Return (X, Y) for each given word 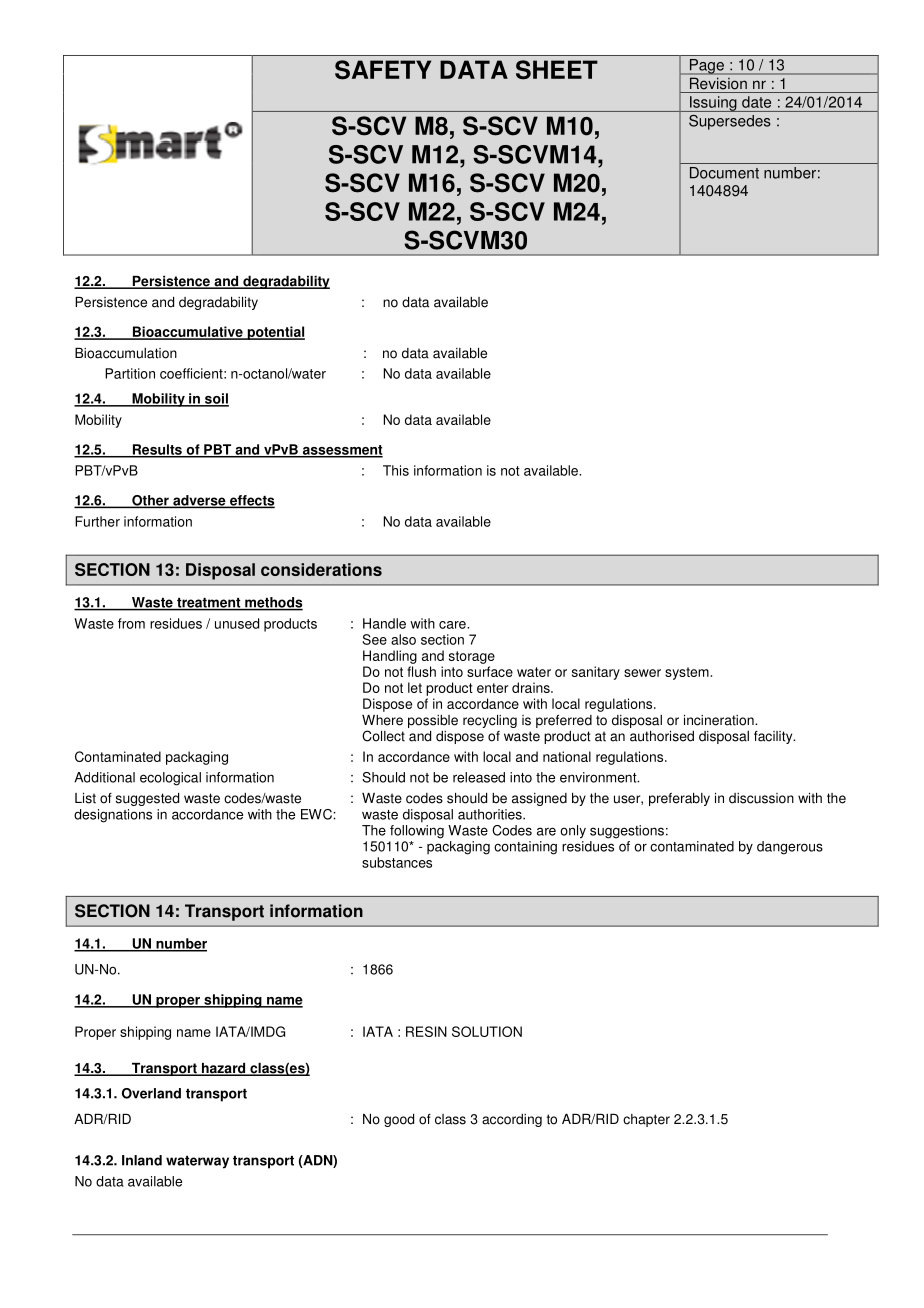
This (396, 470)
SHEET (557, 70)
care (453, 625)
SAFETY (383, 70)
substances (397, 862)
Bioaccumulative (187, 333)
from (131, 623)
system (688, 673)
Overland (151, 1093)
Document (724, 173)
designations (113, 816)
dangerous (790, 848)
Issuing (713, 104)
